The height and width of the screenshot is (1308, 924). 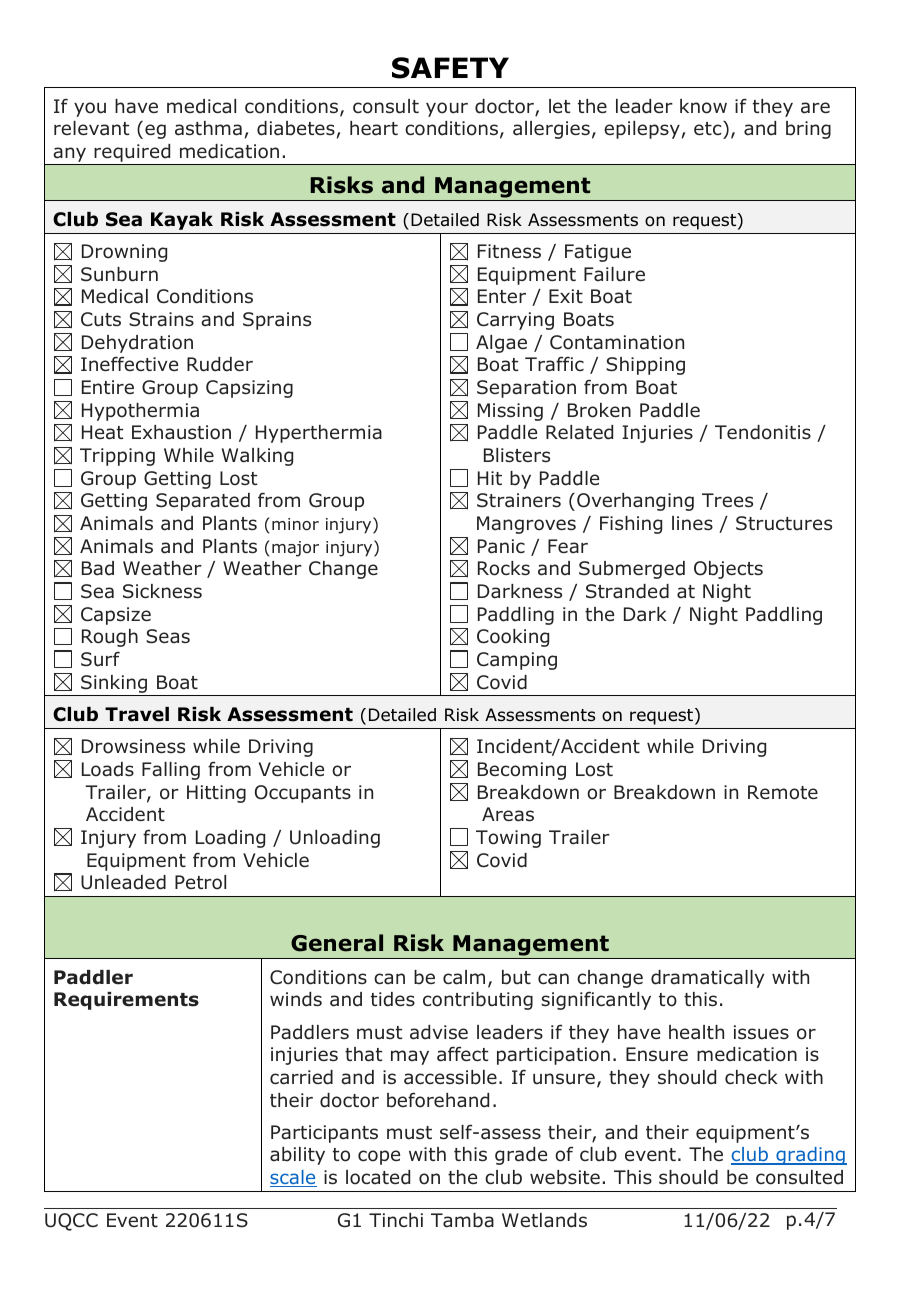 I want to click on your, so click(x=447, y=109).
